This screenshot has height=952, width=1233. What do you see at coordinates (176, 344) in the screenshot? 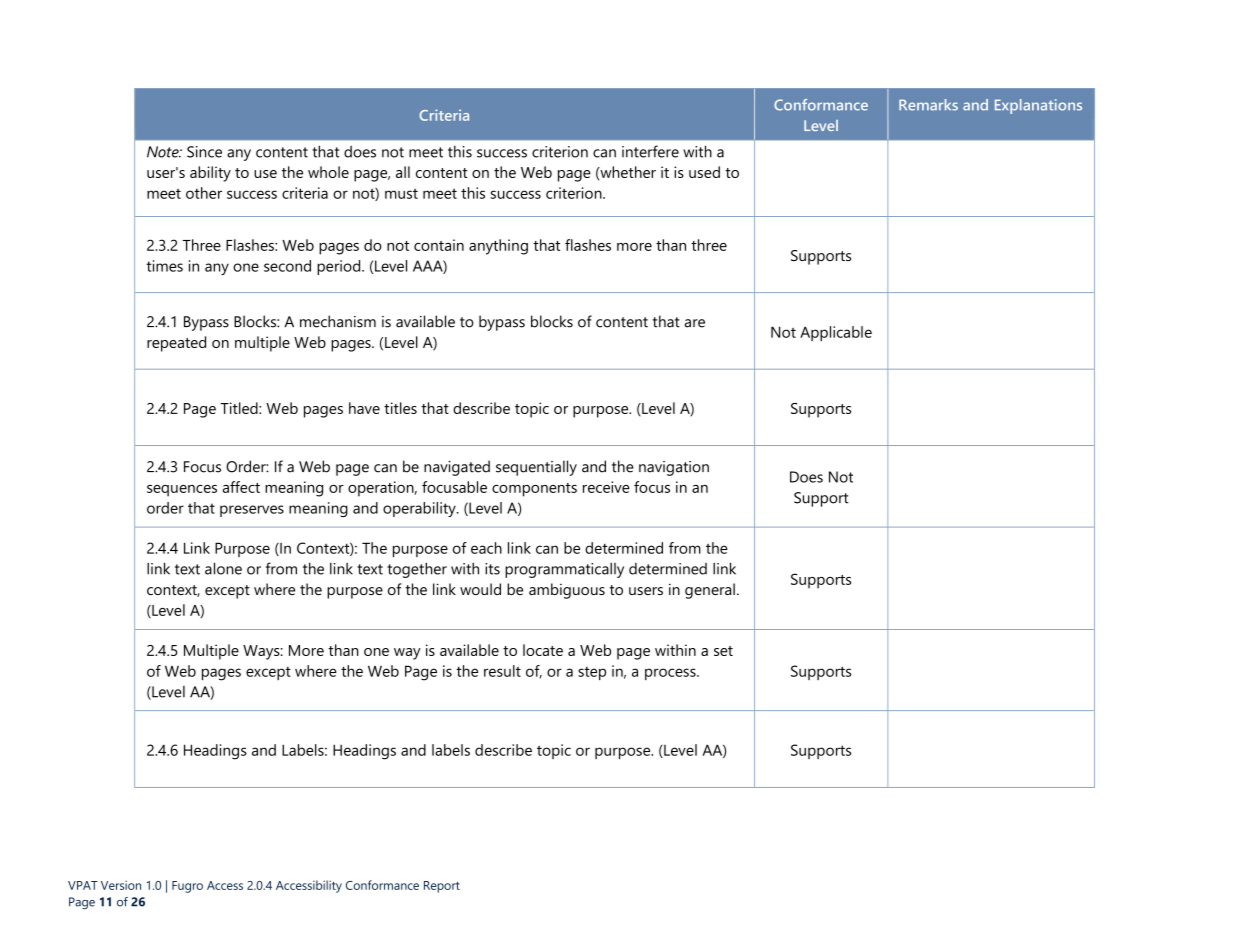
I see `repeated` at bounding box center [176, 344].
